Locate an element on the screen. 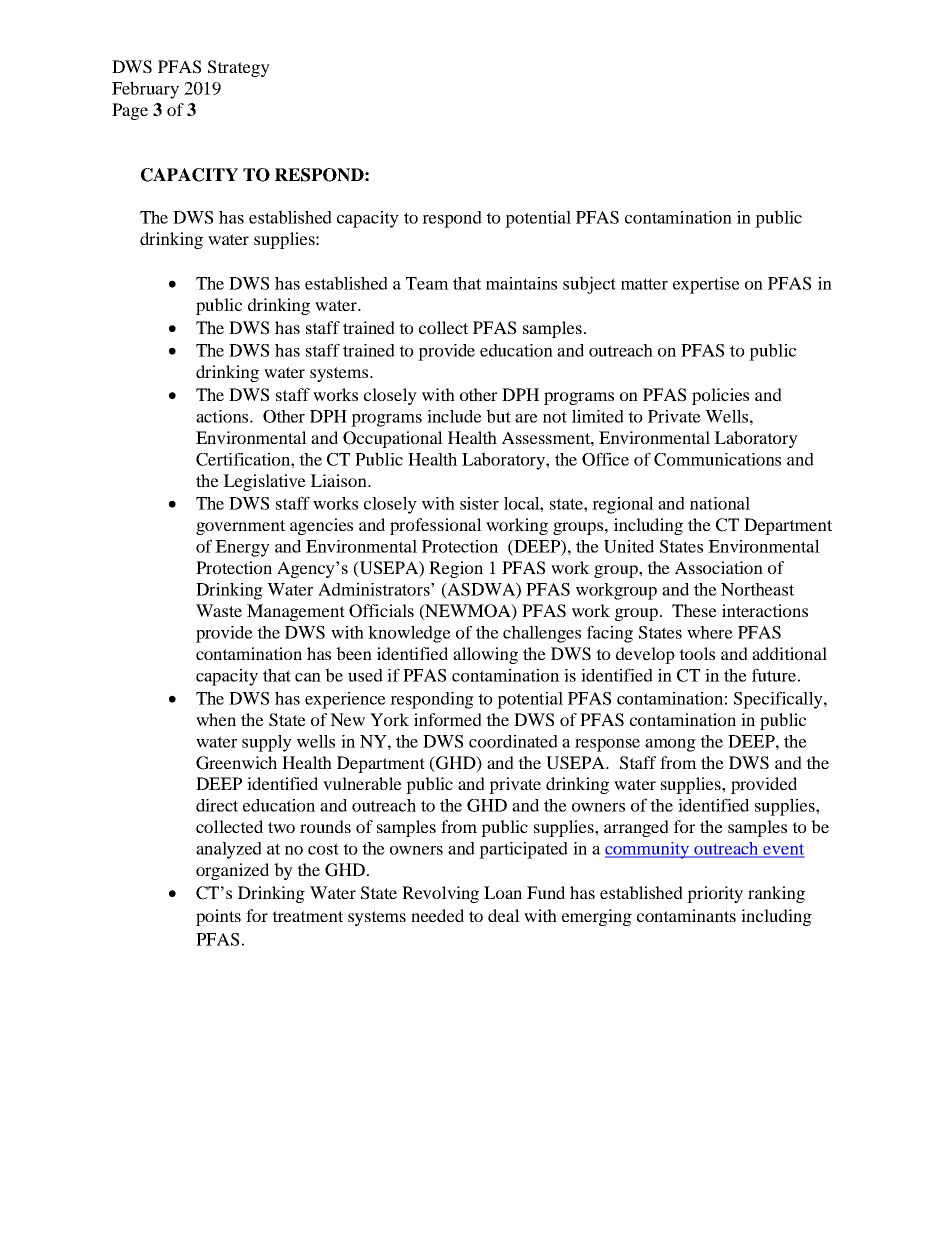  national is located at coordinates (720, 503).
